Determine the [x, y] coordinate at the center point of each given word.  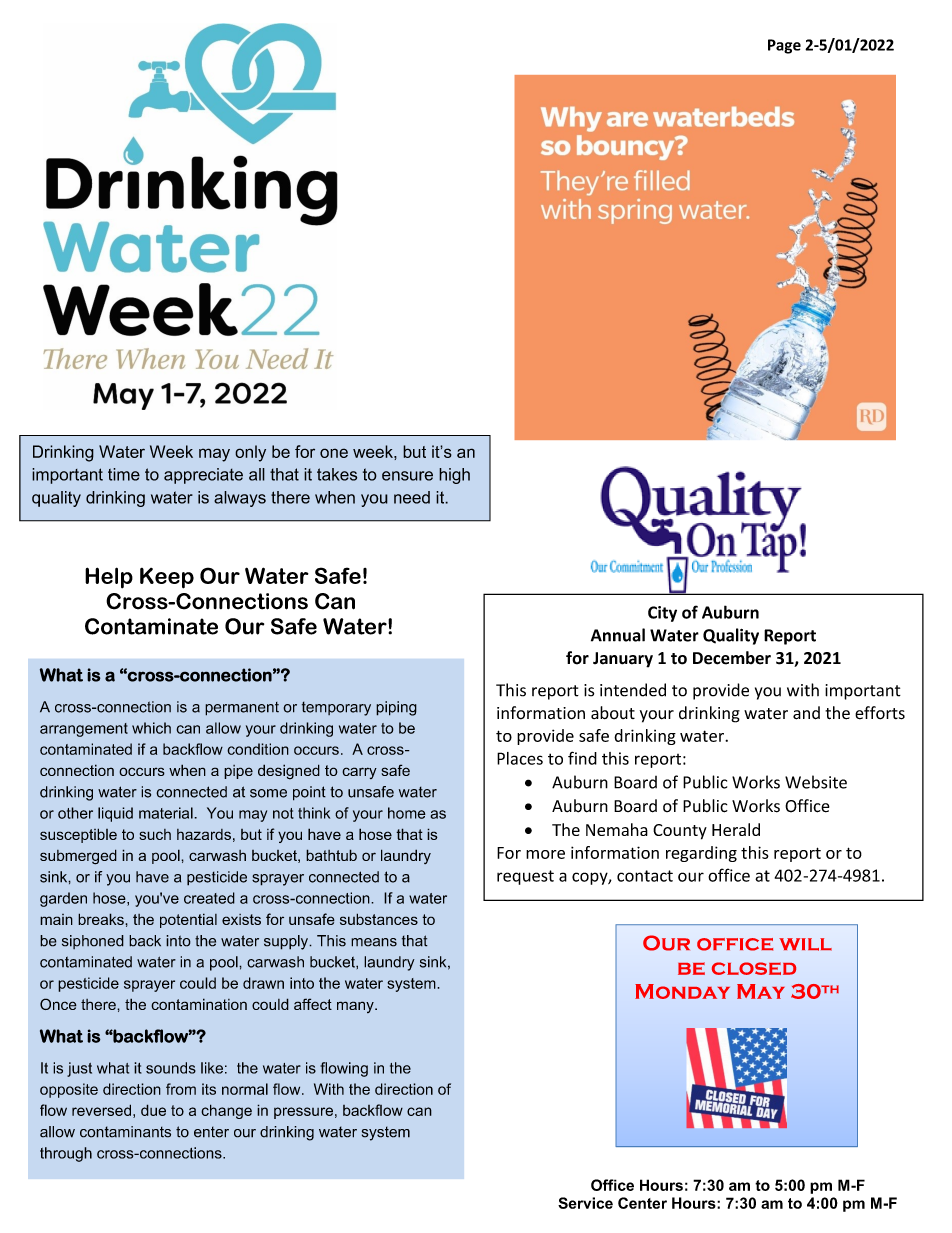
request [525, 877]
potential [188, 920]
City [662, 614]
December [732, 658]
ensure [407, 476]
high [454, 476]
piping [396, 708]
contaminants [125, 1132]
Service [585, 1203]
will [805, 944]
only [250, 453]
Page [784, 46]
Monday [682, 991]
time [124, 474]
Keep [167, 578]
